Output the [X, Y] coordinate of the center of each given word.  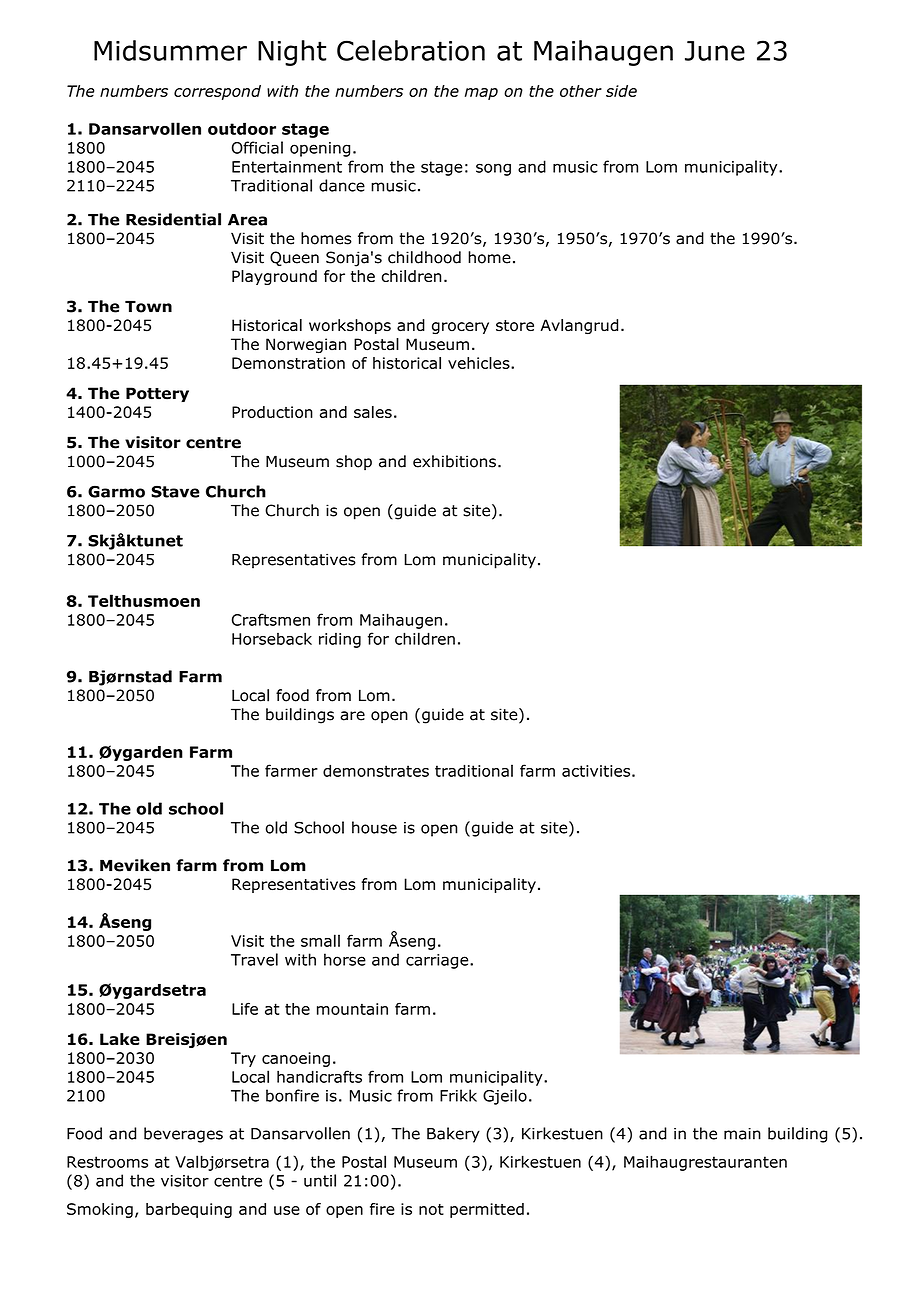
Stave [175, 492]
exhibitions [454, 461]
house [374, 827]
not [431, 1209]
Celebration [411, 50]
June [715, 51]
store [515, 326]
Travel [254, 959]
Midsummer [170, 50]
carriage [438, 961]
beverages [183, 1135]
